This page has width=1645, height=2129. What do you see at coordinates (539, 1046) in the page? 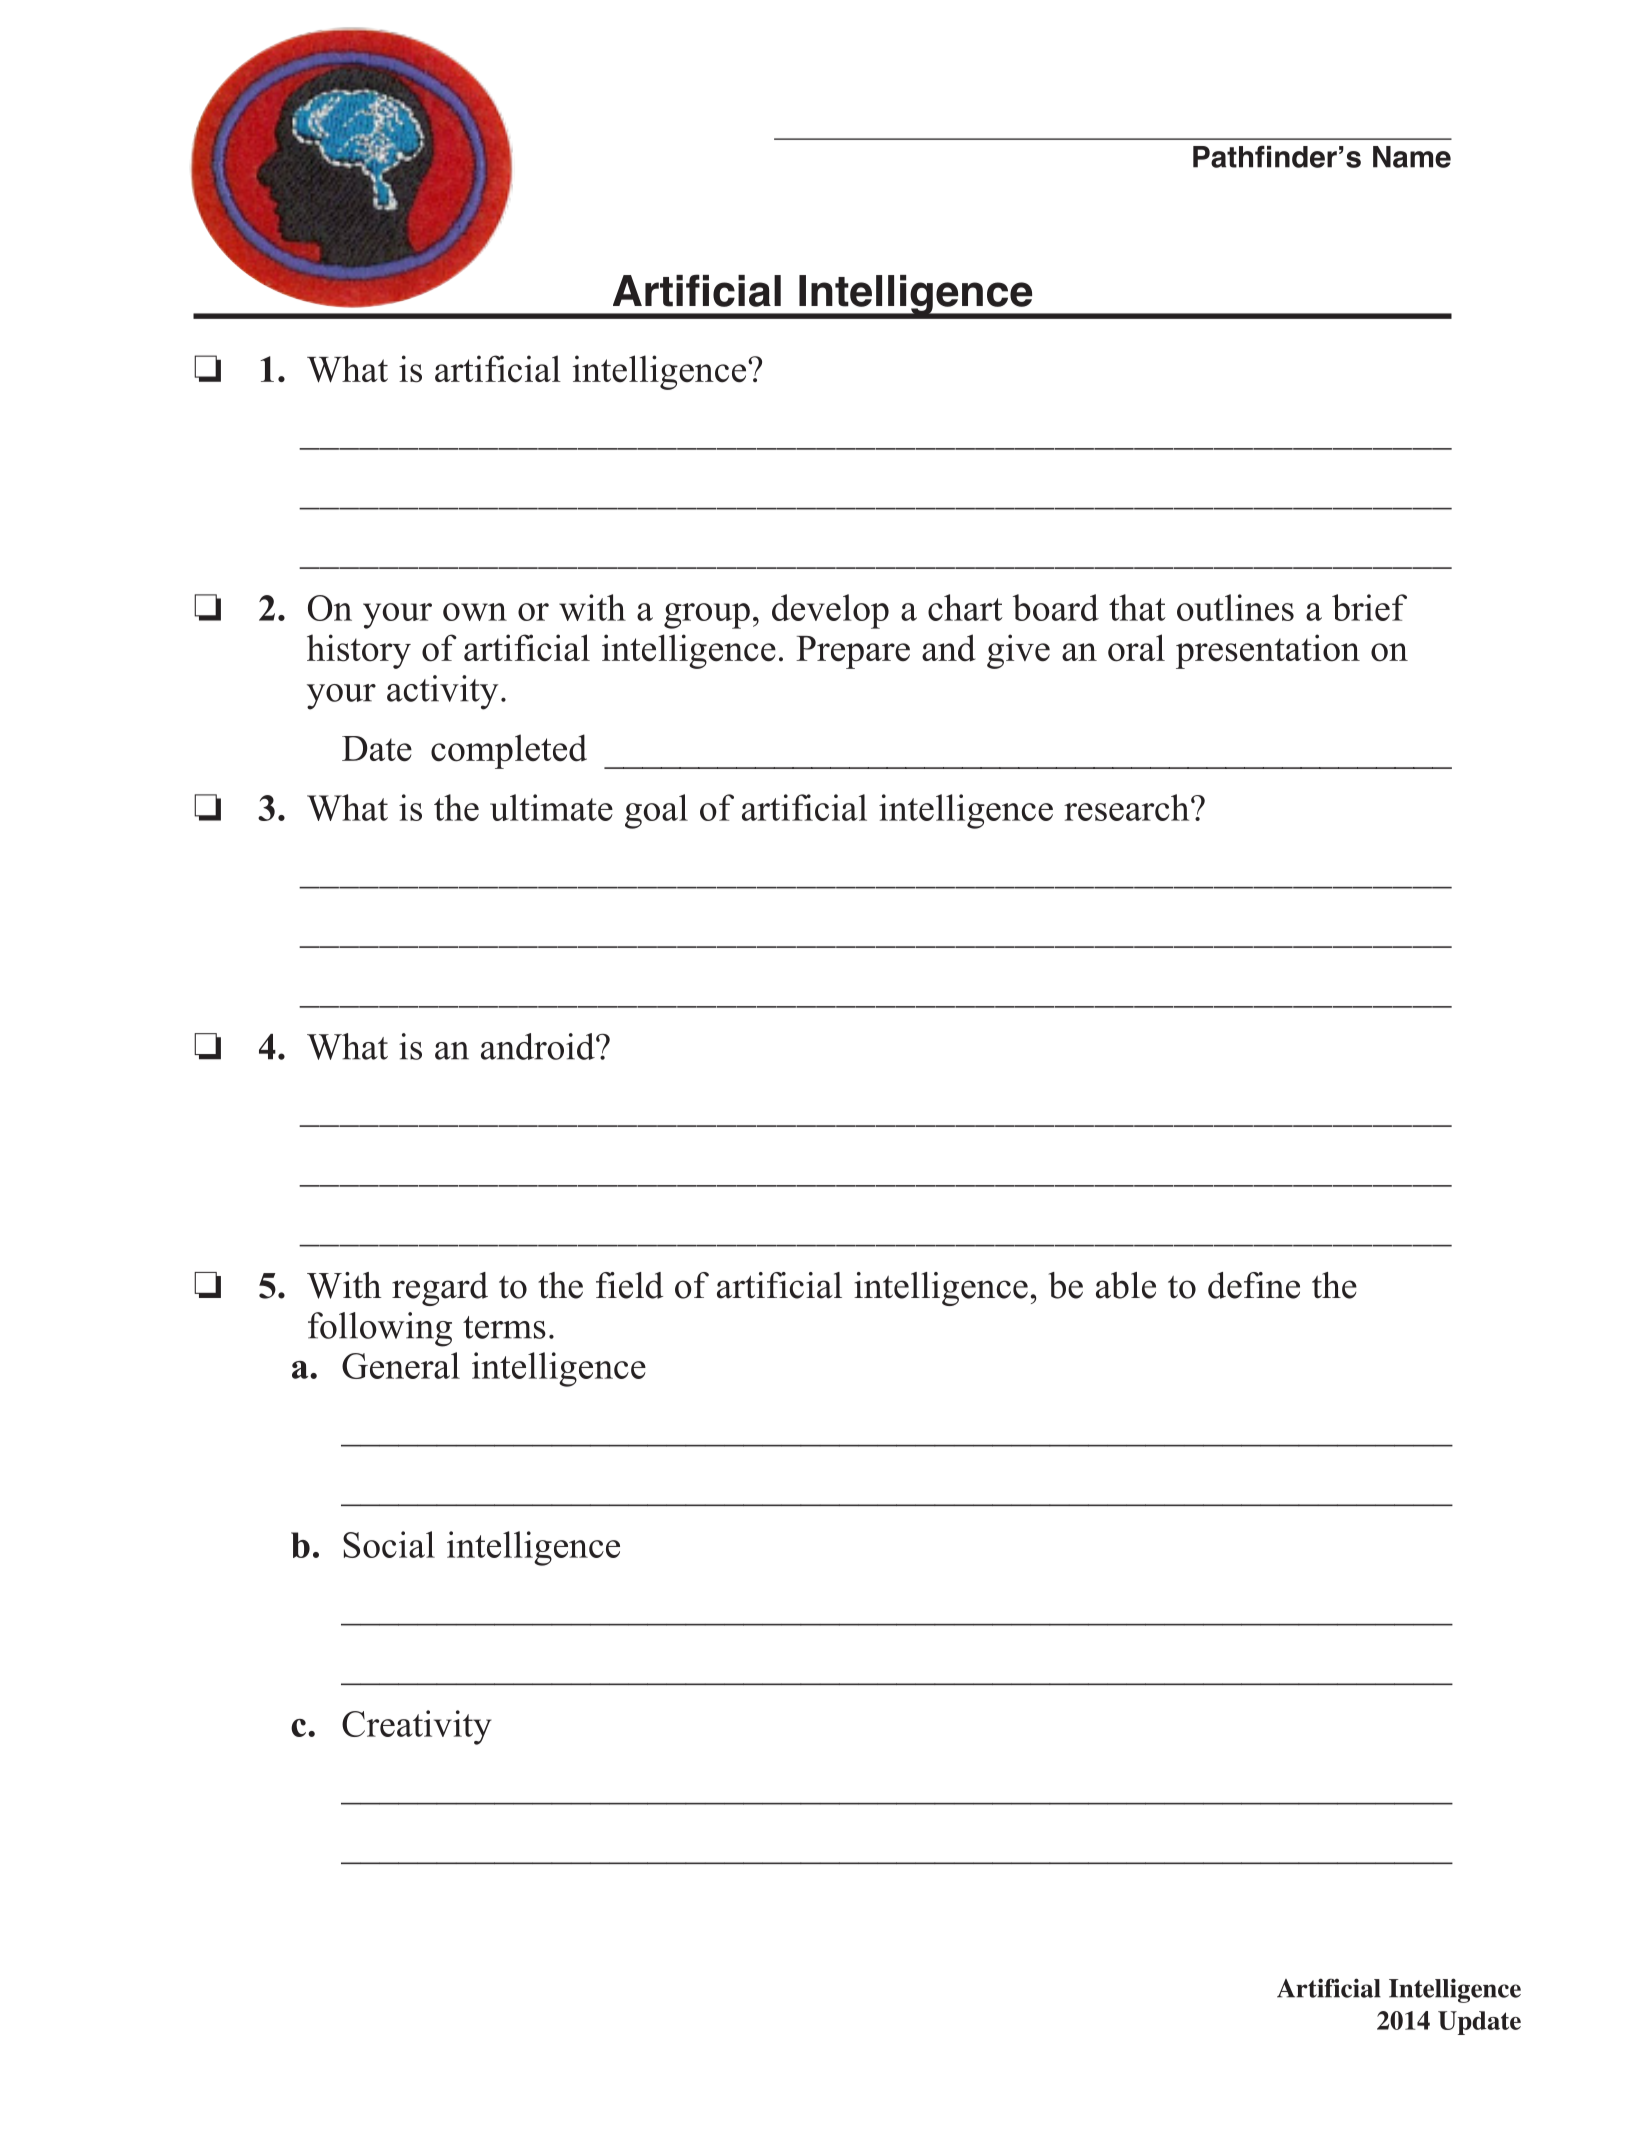
I see `android` at bounding box center [539, 1046].
